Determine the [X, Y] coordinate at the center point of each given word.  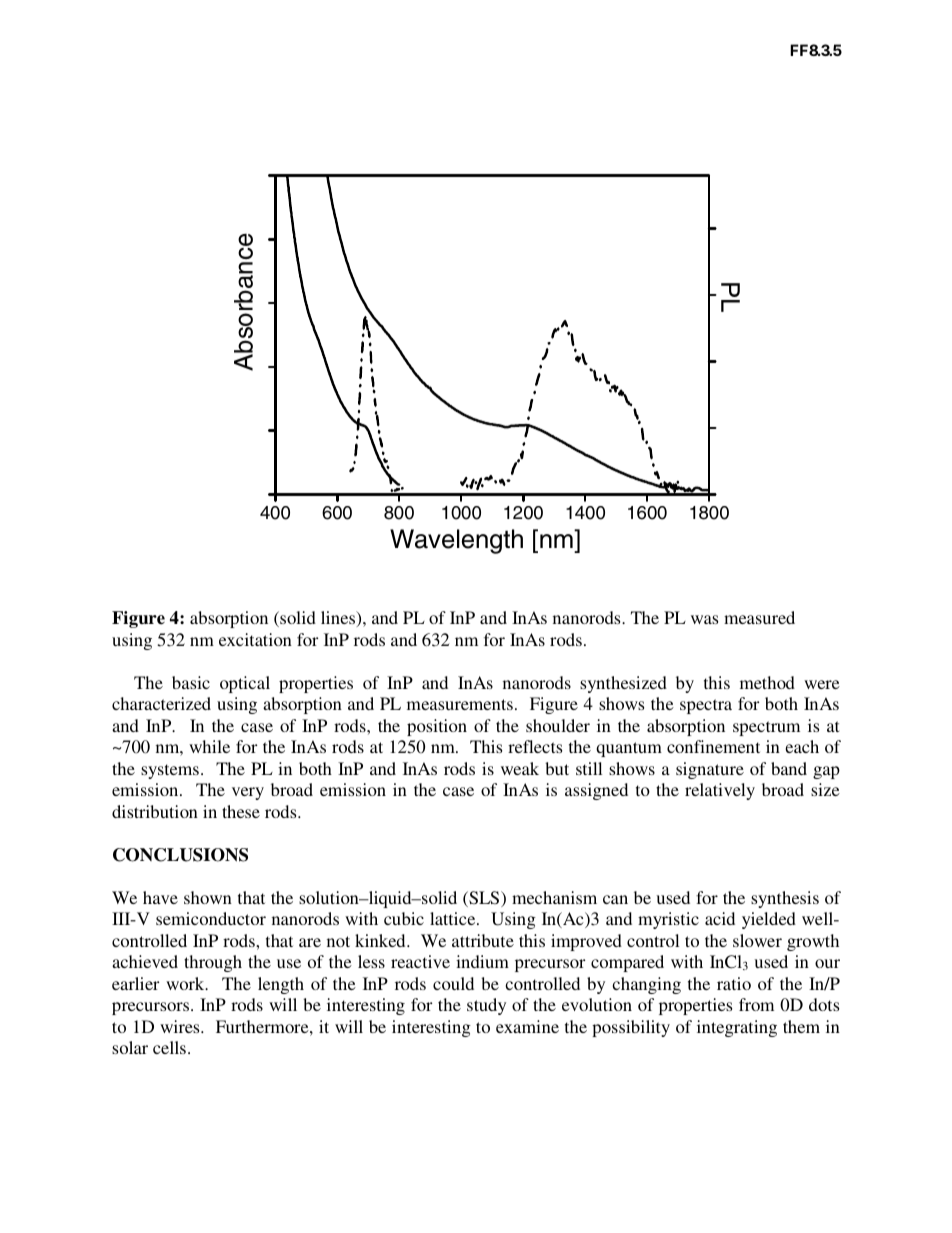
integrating [737, 1028]
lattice [454, 918]
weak [520, 768]
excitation [255, 639]
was [704, 619]
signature [710, 770]
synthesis [785, 899]
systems [170, 771]
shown [208, 897]
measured [759, 617]
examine [527, 1026]
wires [181, 1026]
